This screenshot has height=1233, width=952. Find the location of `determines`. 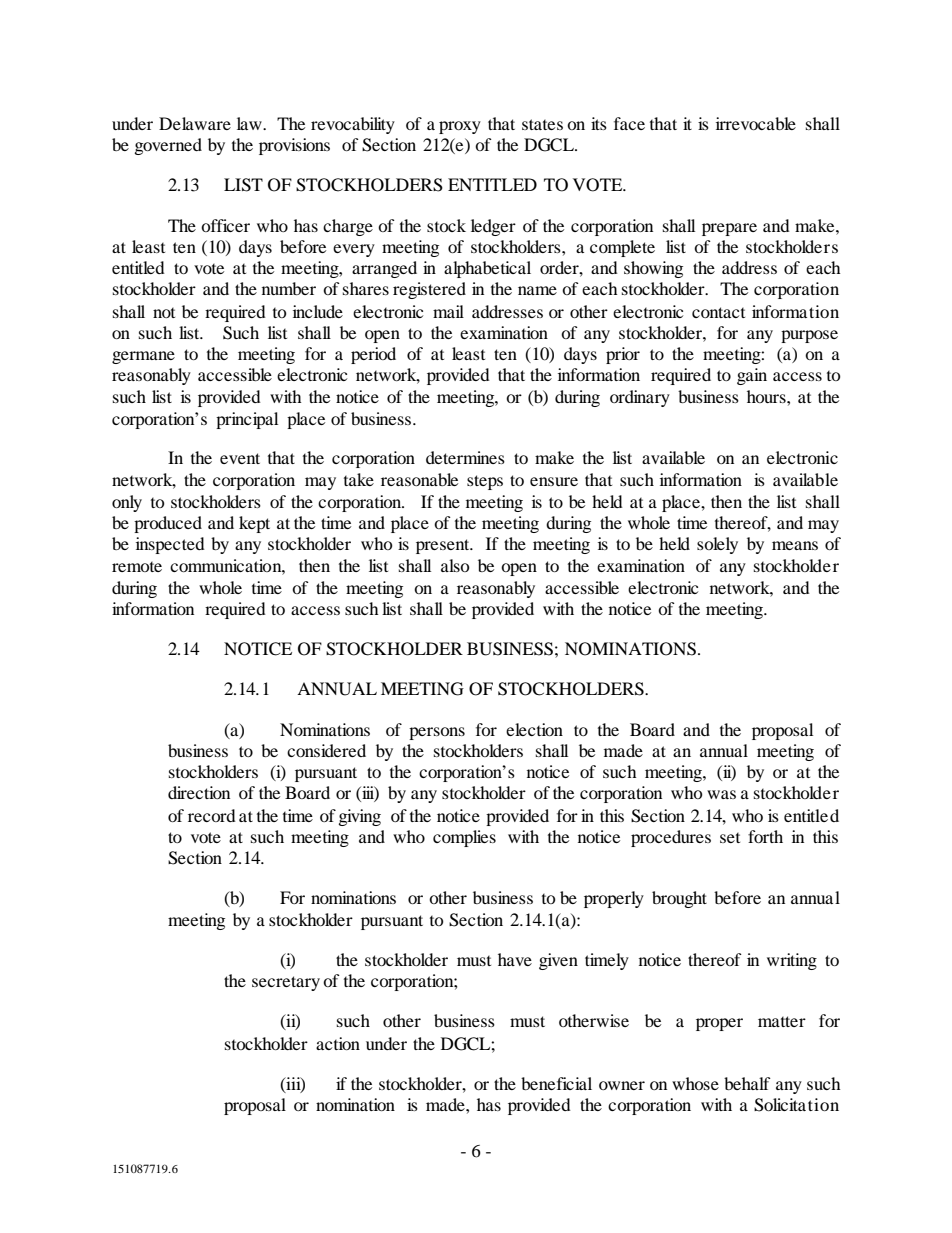

determines is located at coordinates (465, 457).
